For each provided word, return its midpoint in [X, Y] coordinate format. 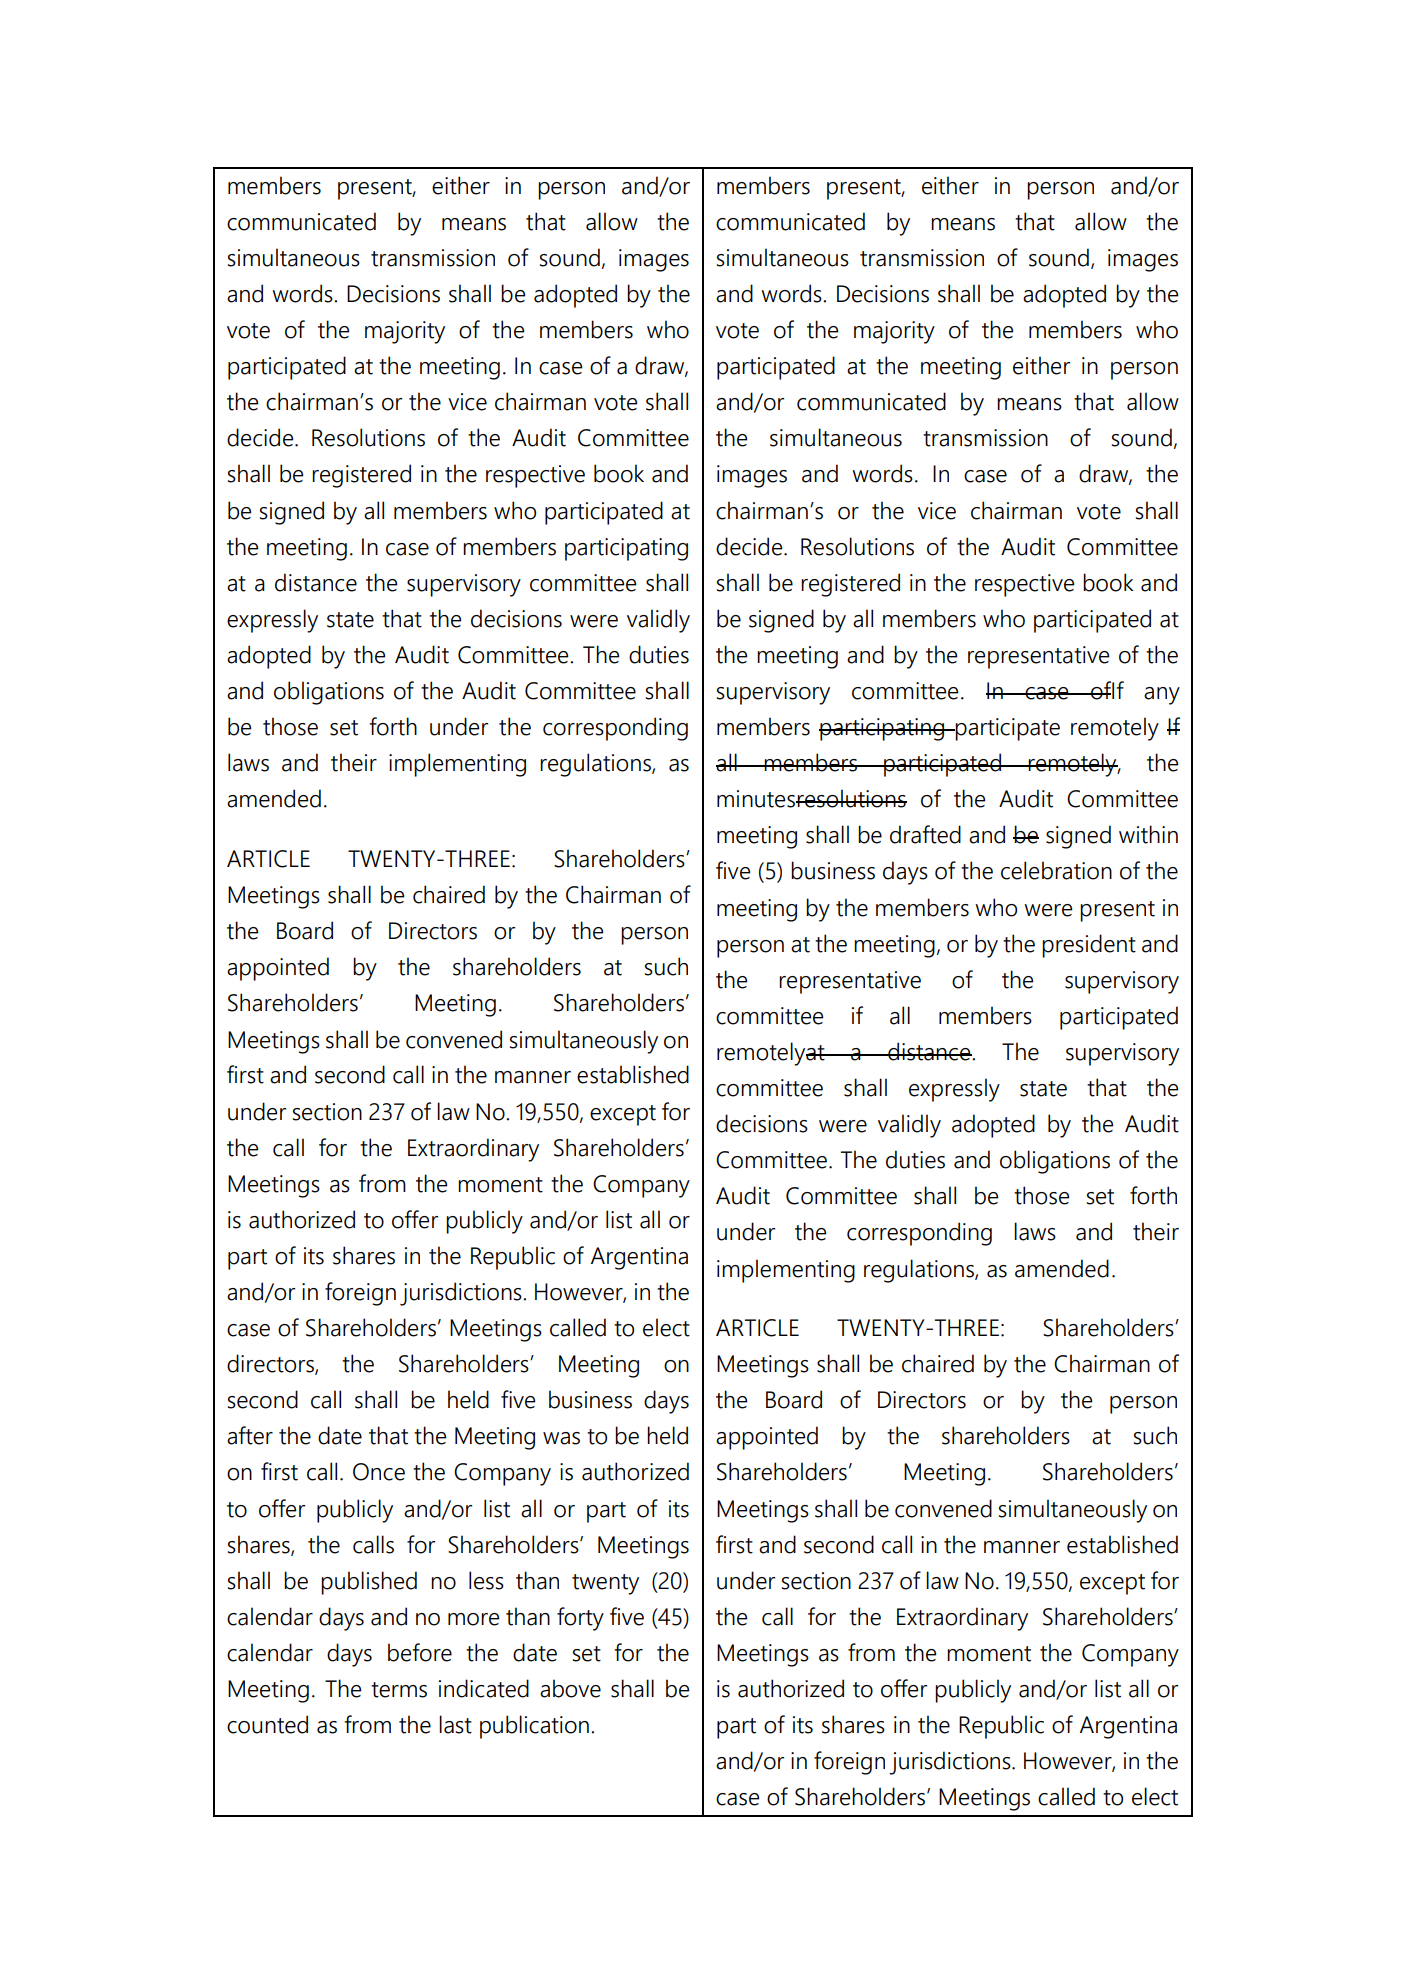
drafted [925, 834]
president [1089, 946]
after [250, 1435]
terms [399, 1690]
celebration [1056, 870]
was [561, 1438]
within [1148, 834]
